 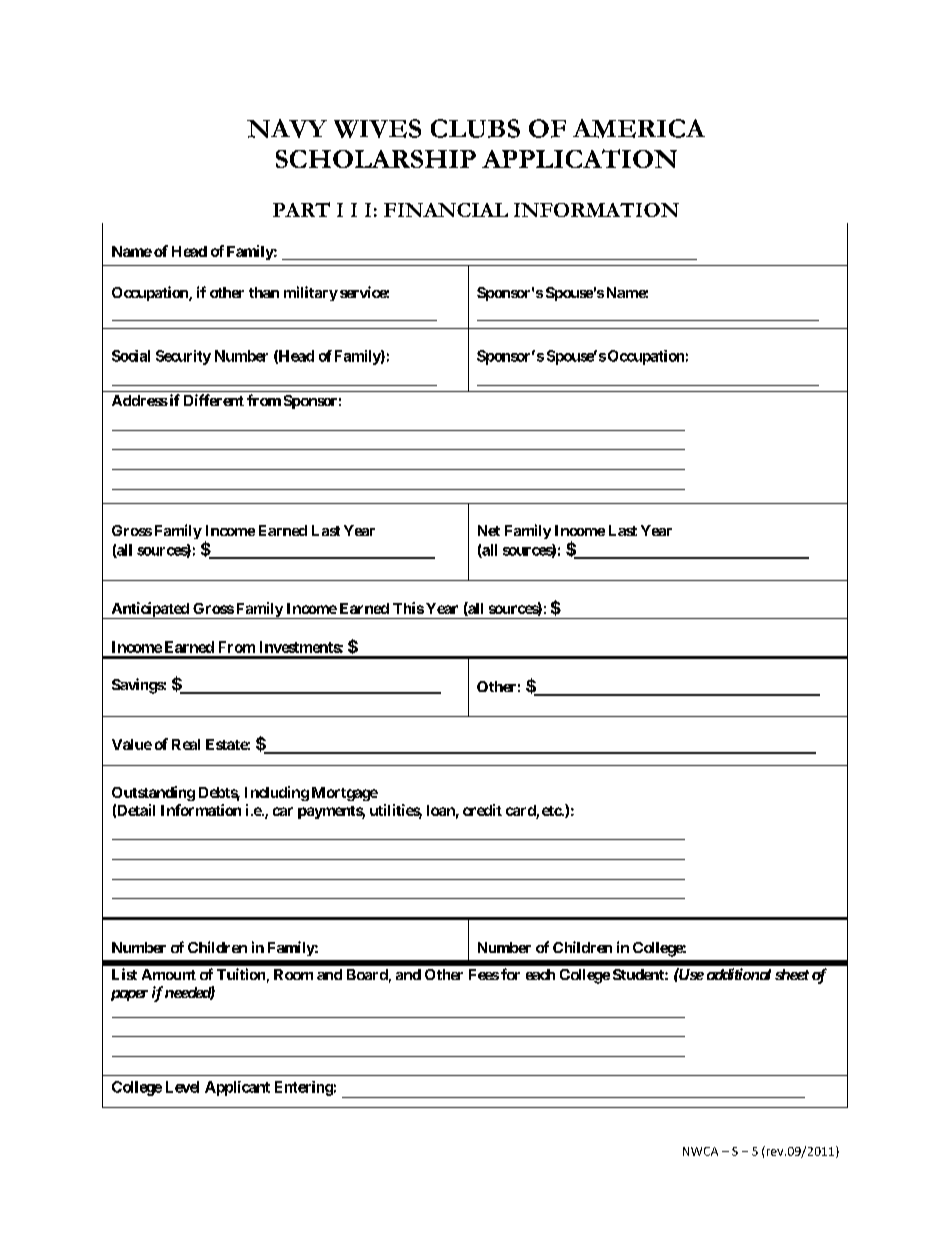 I want to click on Net, so click(x=489, y=530).
